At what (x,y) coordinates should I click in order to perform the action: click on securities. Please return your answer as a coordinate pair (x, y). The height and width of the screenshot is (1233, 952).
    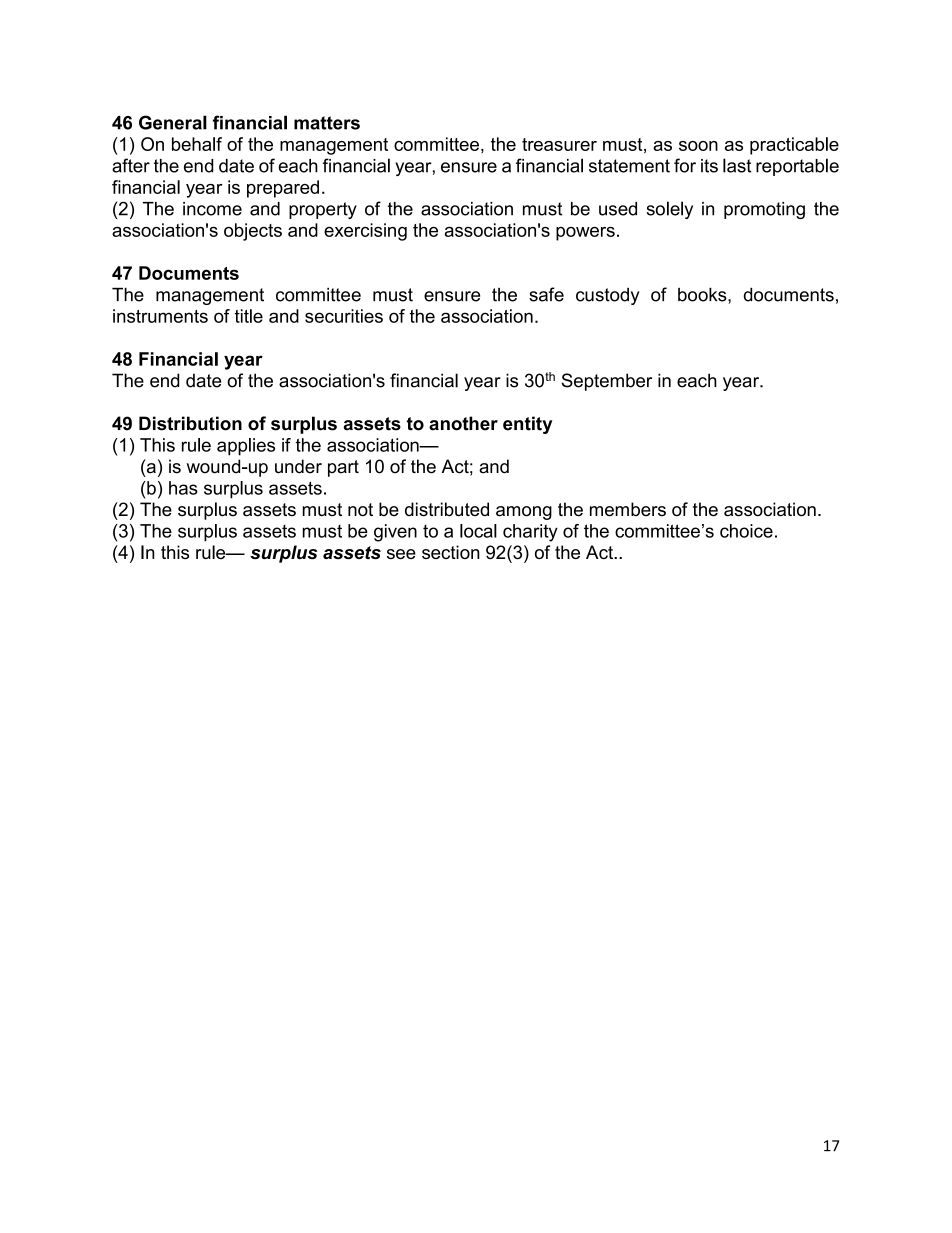
    Looking at the image, I should click on (344, 316).
